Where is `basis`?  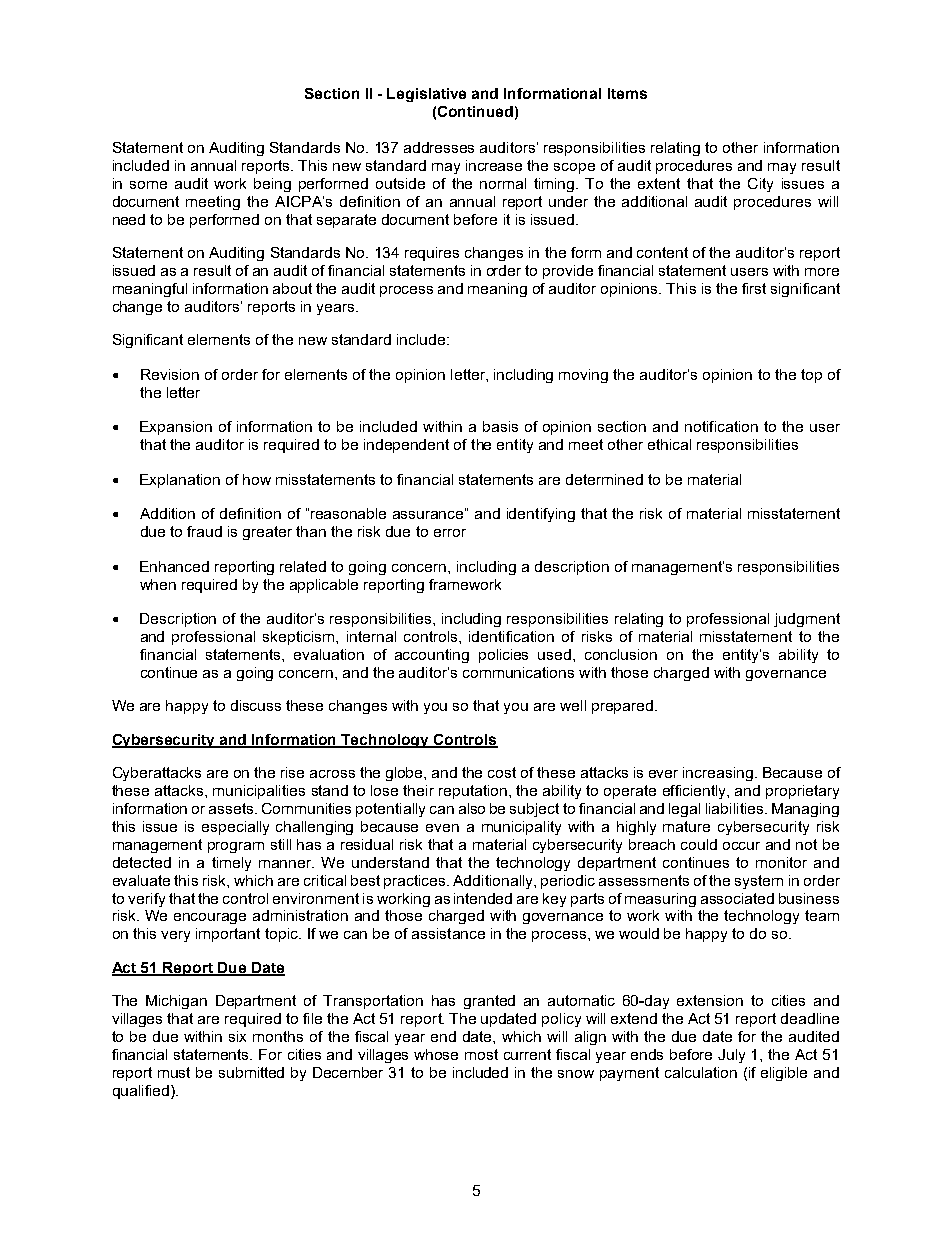 basis is located at coordinates (500, 426).
